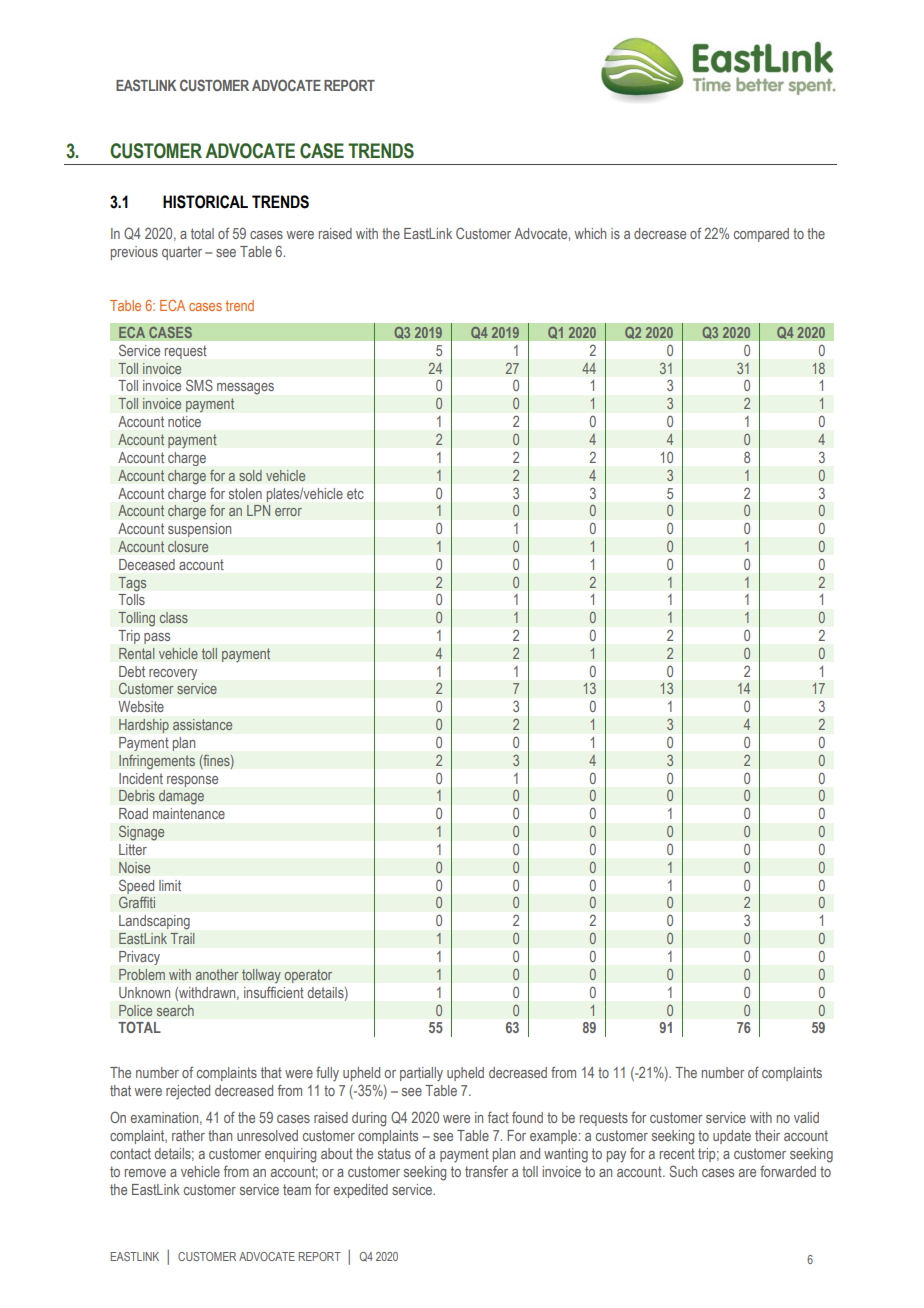 The image size is (924, 1308). I want to click on compared, so click(761, 235).
